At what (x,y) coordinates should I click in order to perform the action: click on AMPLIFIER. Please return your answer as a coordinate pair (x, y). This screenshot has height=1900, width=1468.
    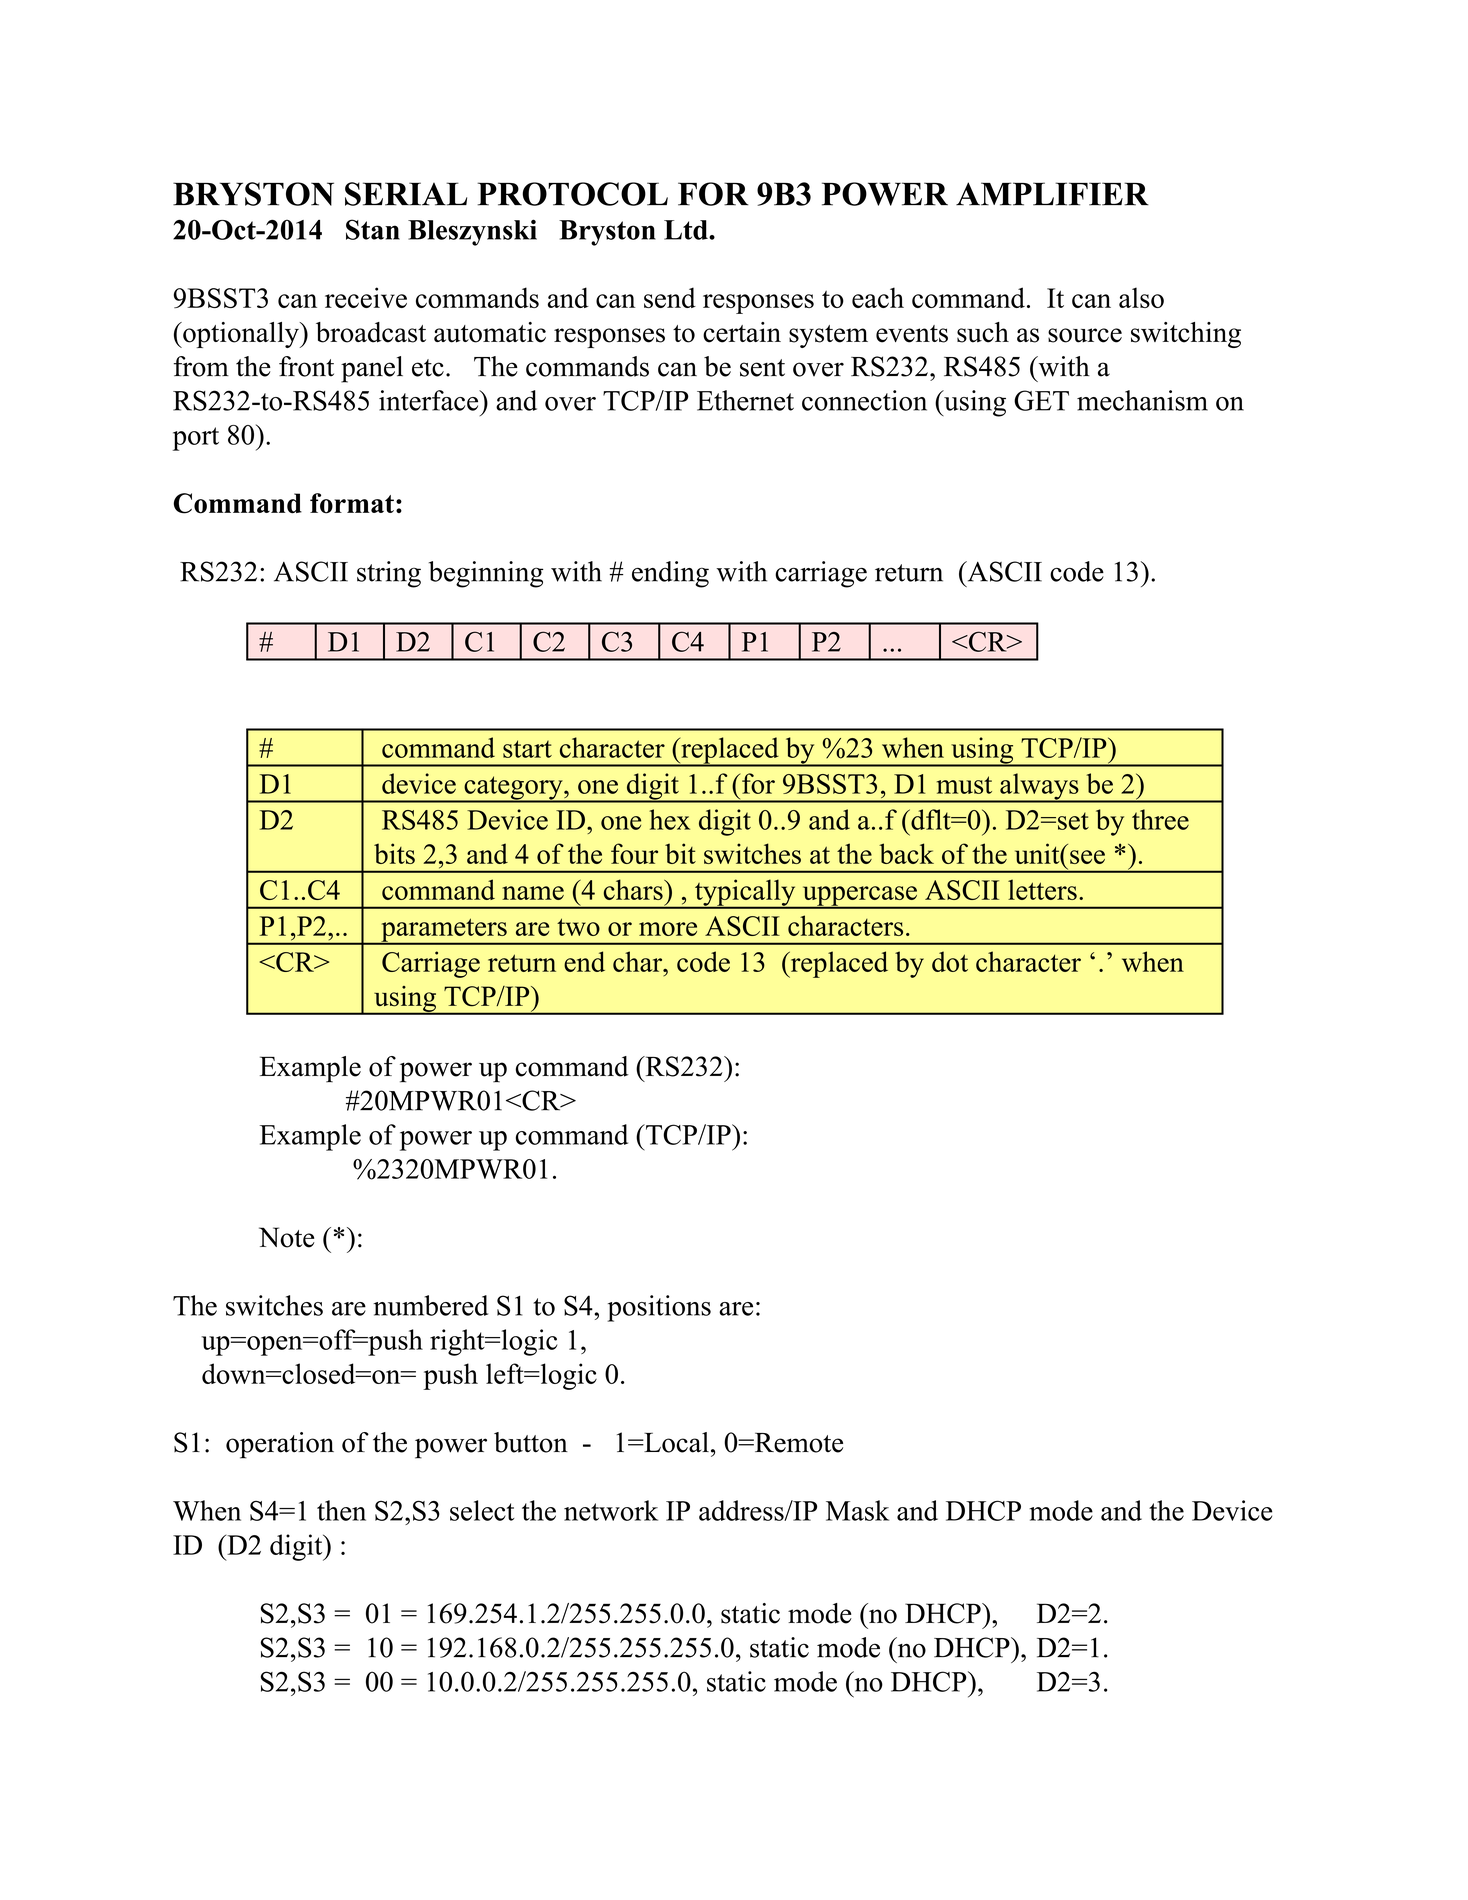
    Looking at the image, I should click on (1052, 194).
